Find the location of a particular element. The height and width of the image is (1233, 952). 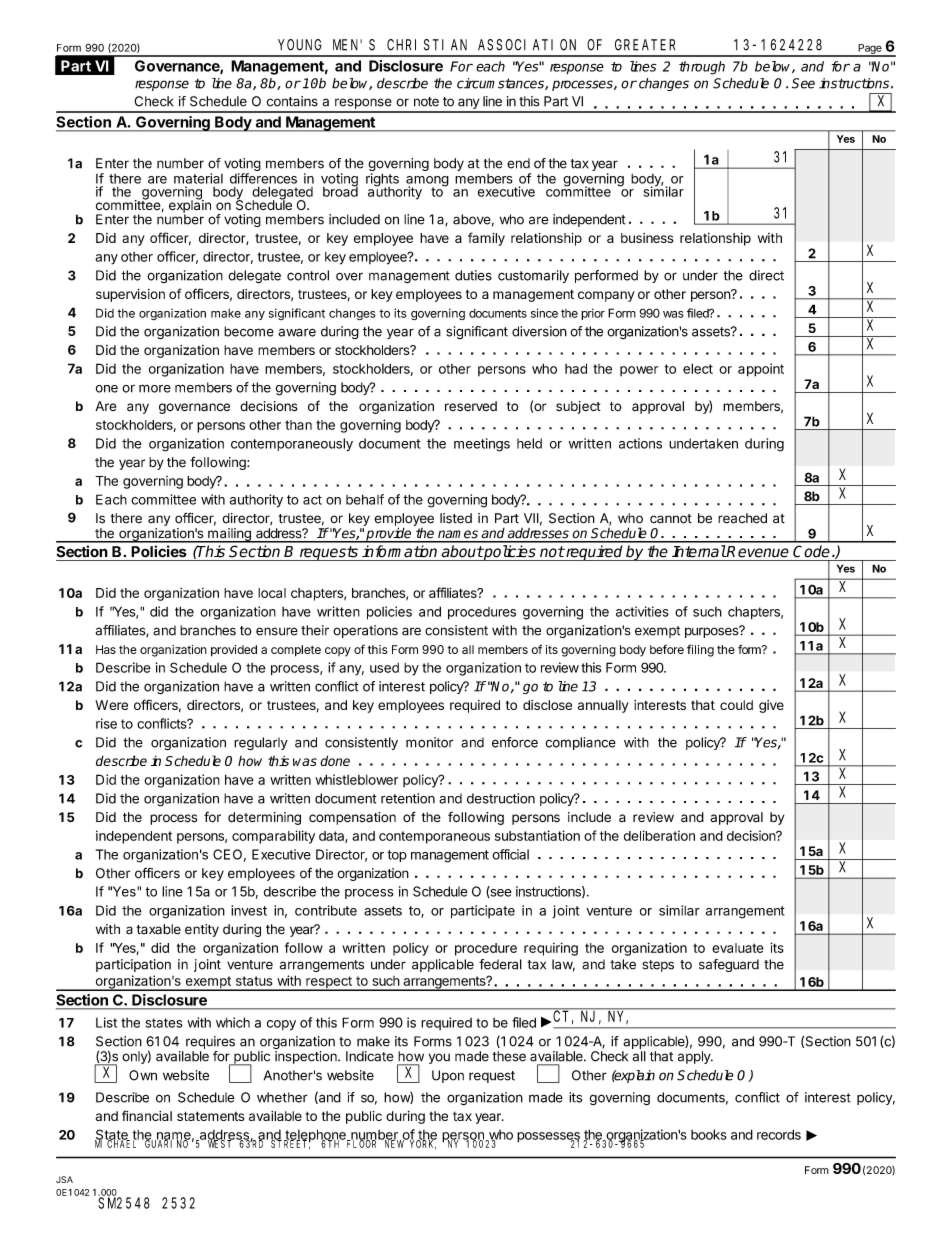

destruction is located at coordinates (501, 798).
